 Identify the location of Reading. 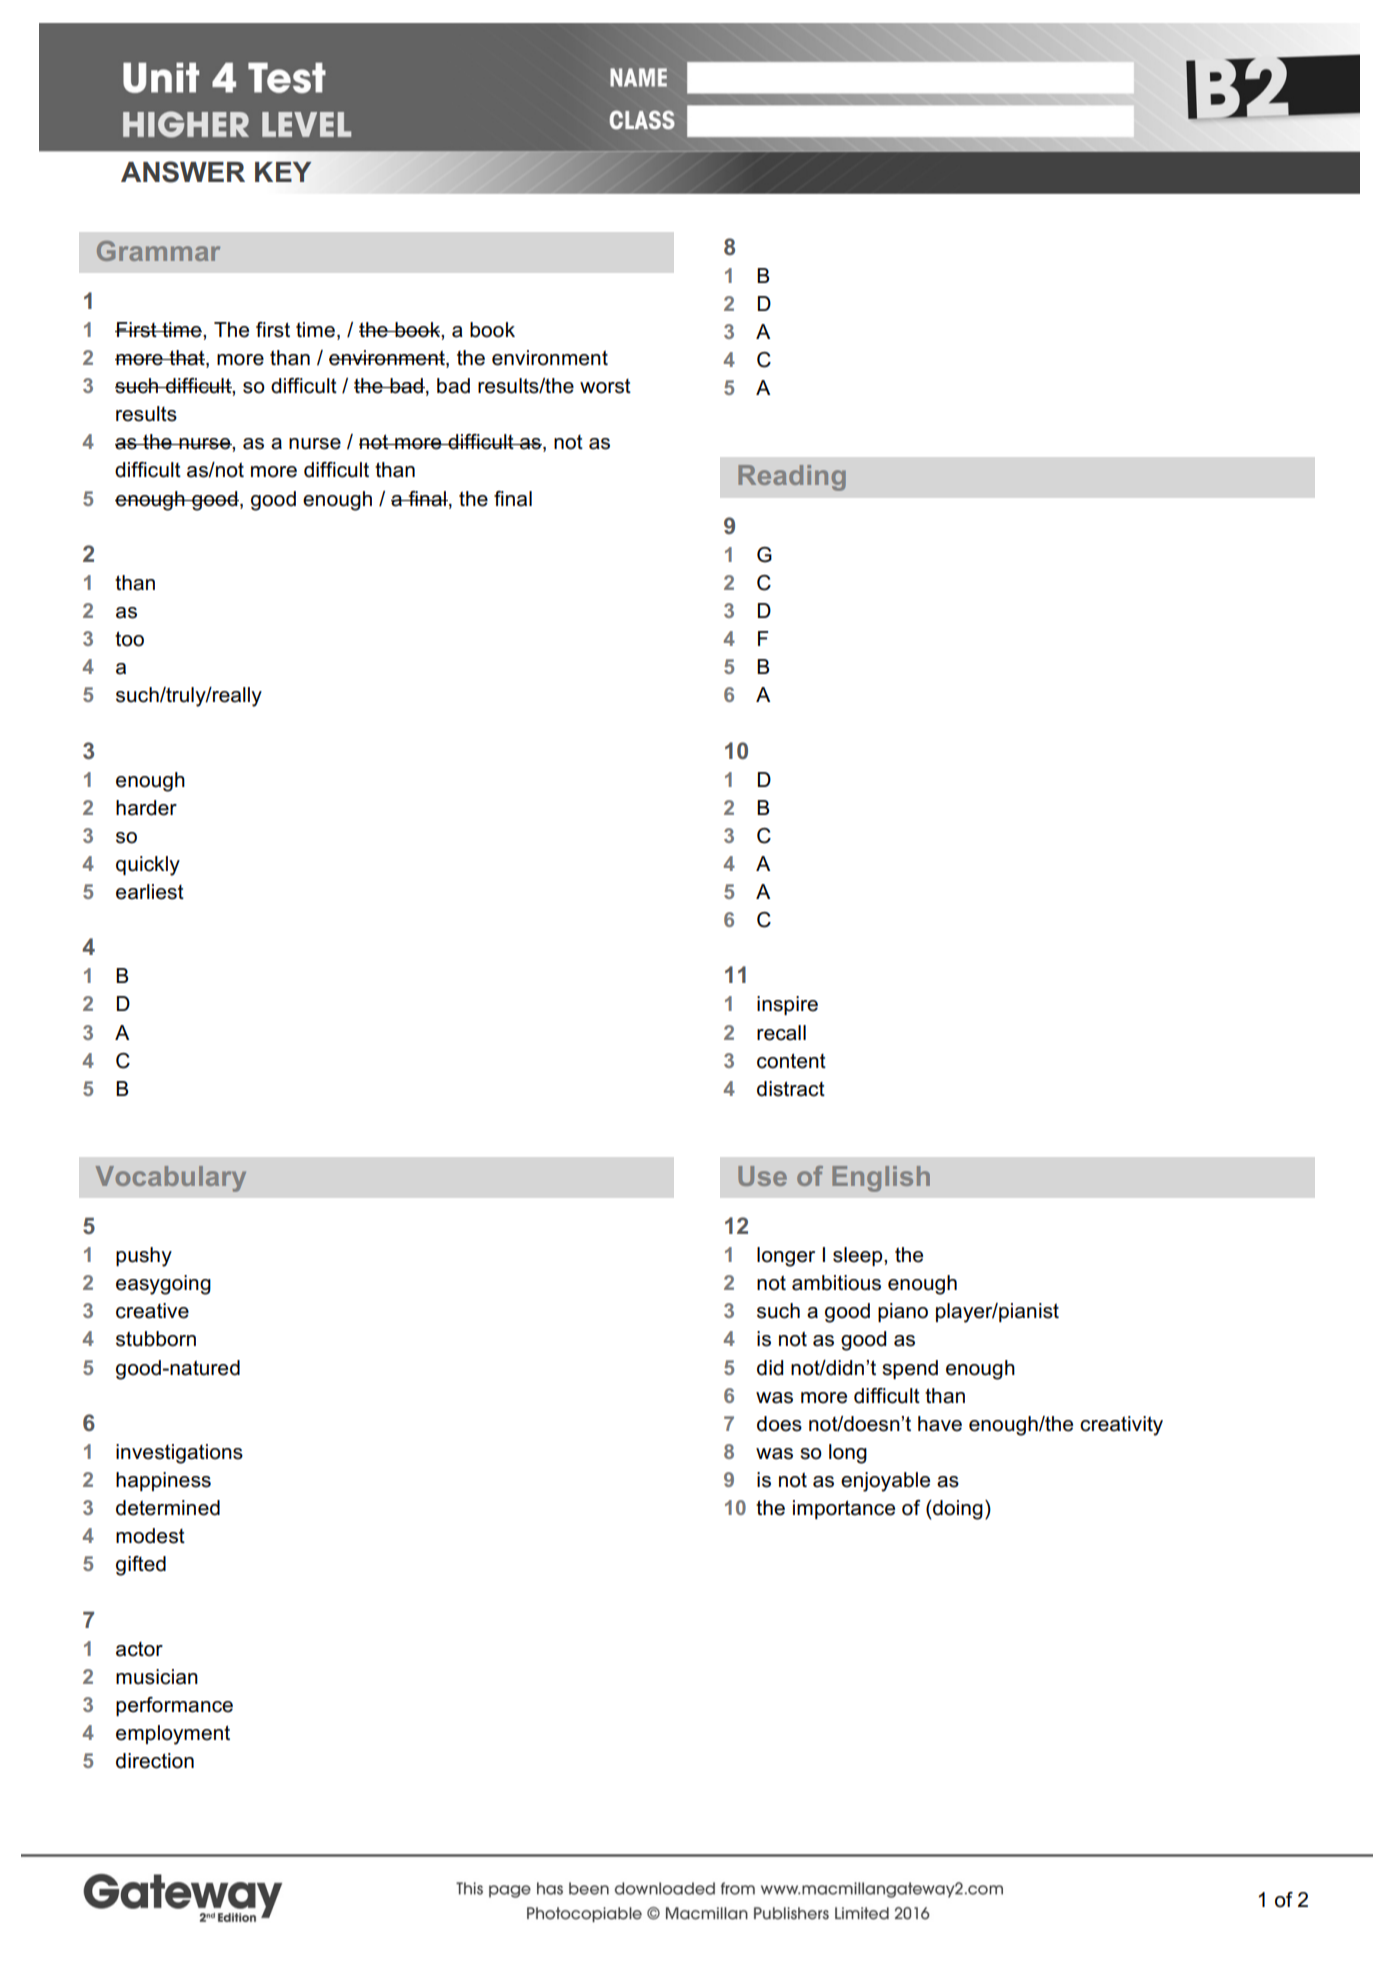
(792, 478).
